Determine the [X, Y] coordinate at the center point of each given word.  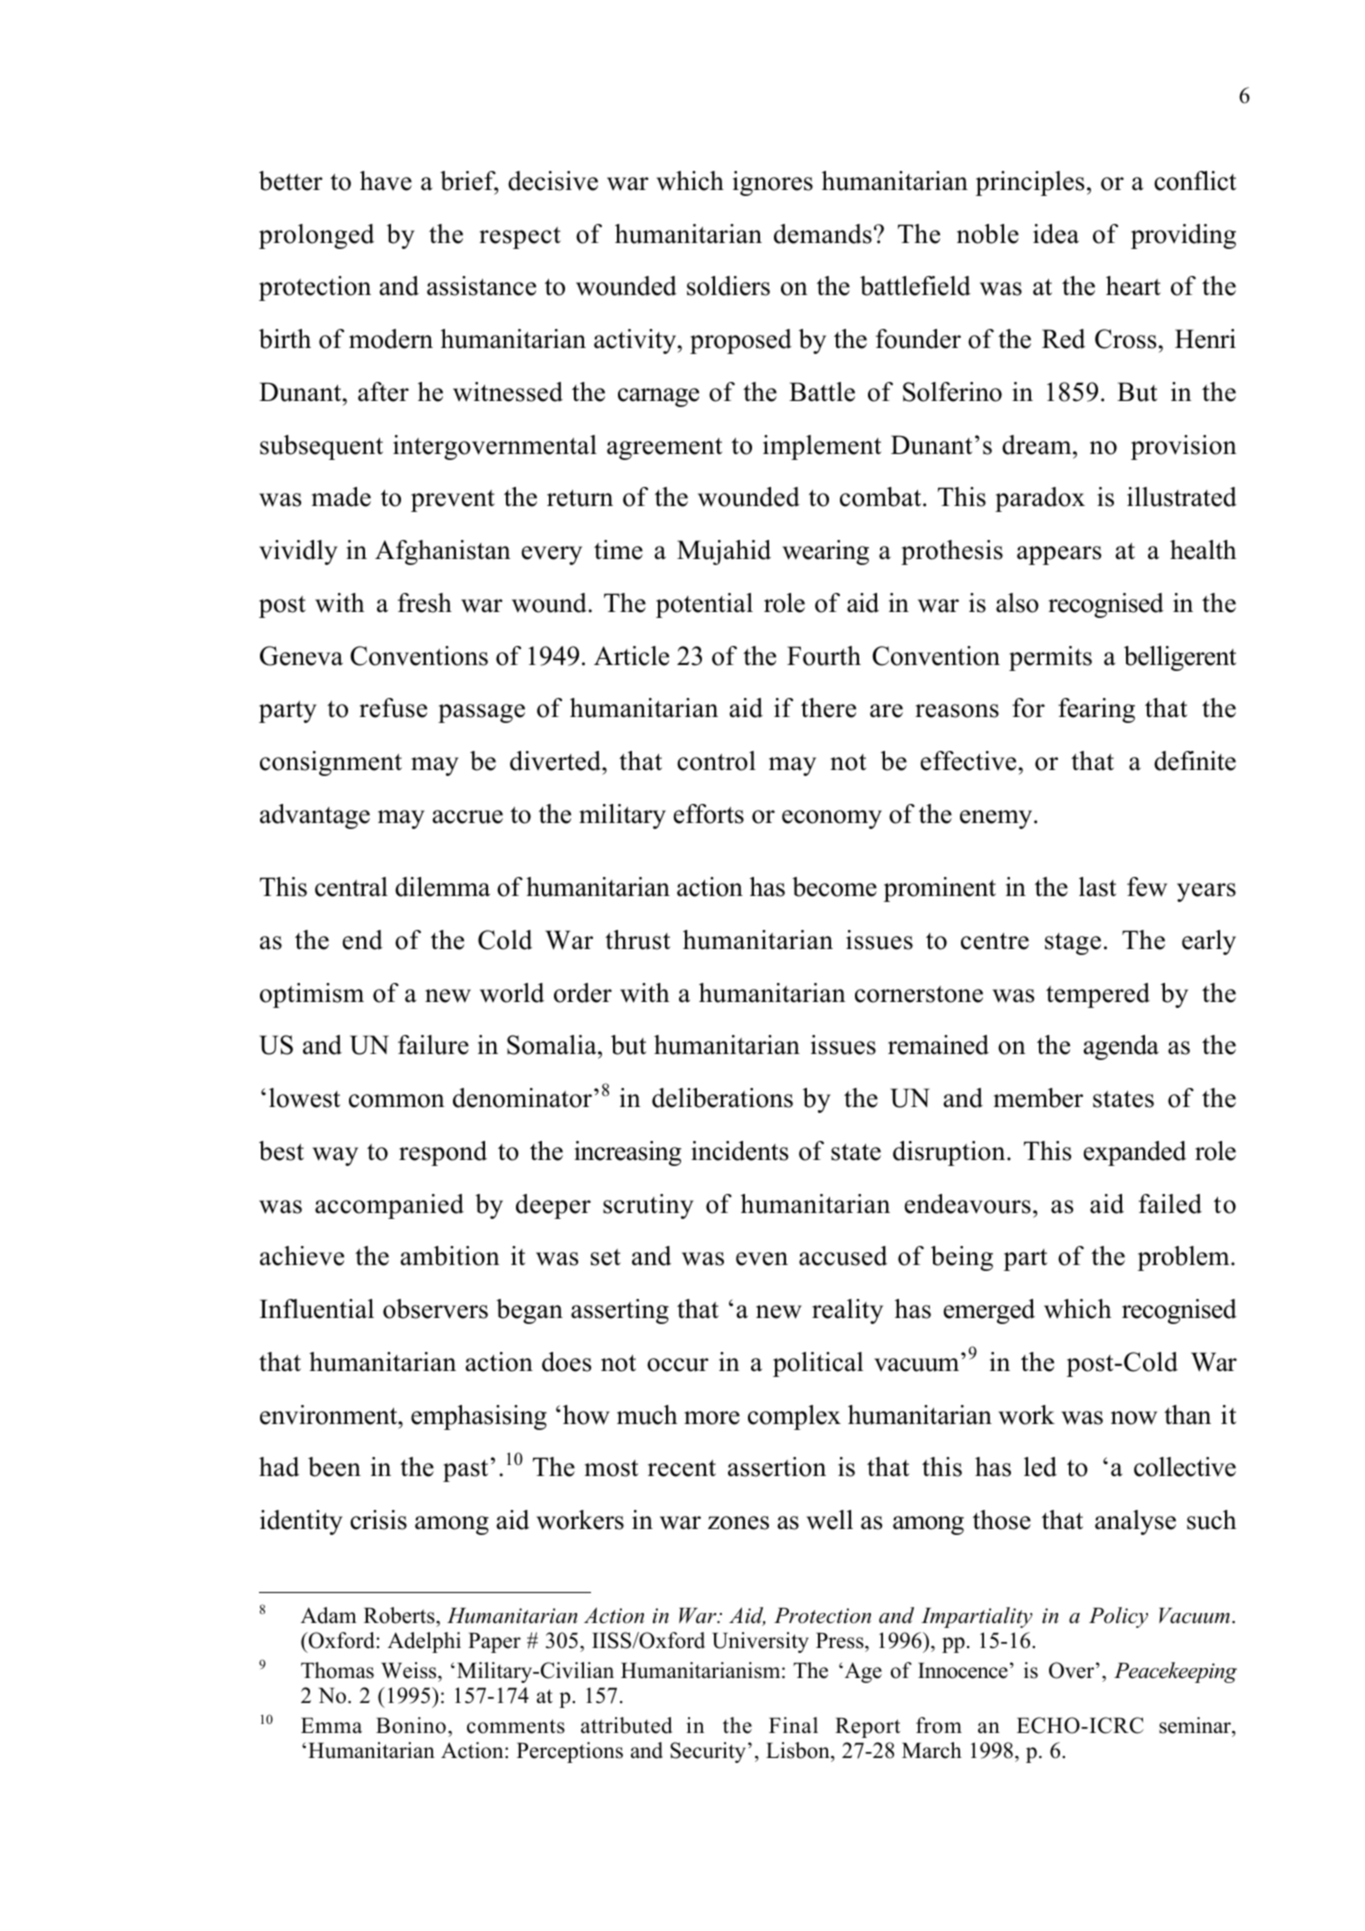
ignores [773, 183]
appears [1059, 555]
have [386, 181]
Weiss [410, 1672]
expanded [1135, 1153]
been [334, 1467]
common [397, 1101]
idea [1056, 234]
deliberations [722, 1098]
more [712, 1418]
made [341, 497]
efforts [709, 814]
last [1097, 887]
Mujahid [724, 552]
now [1134, 1418]
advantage [315, 816]
